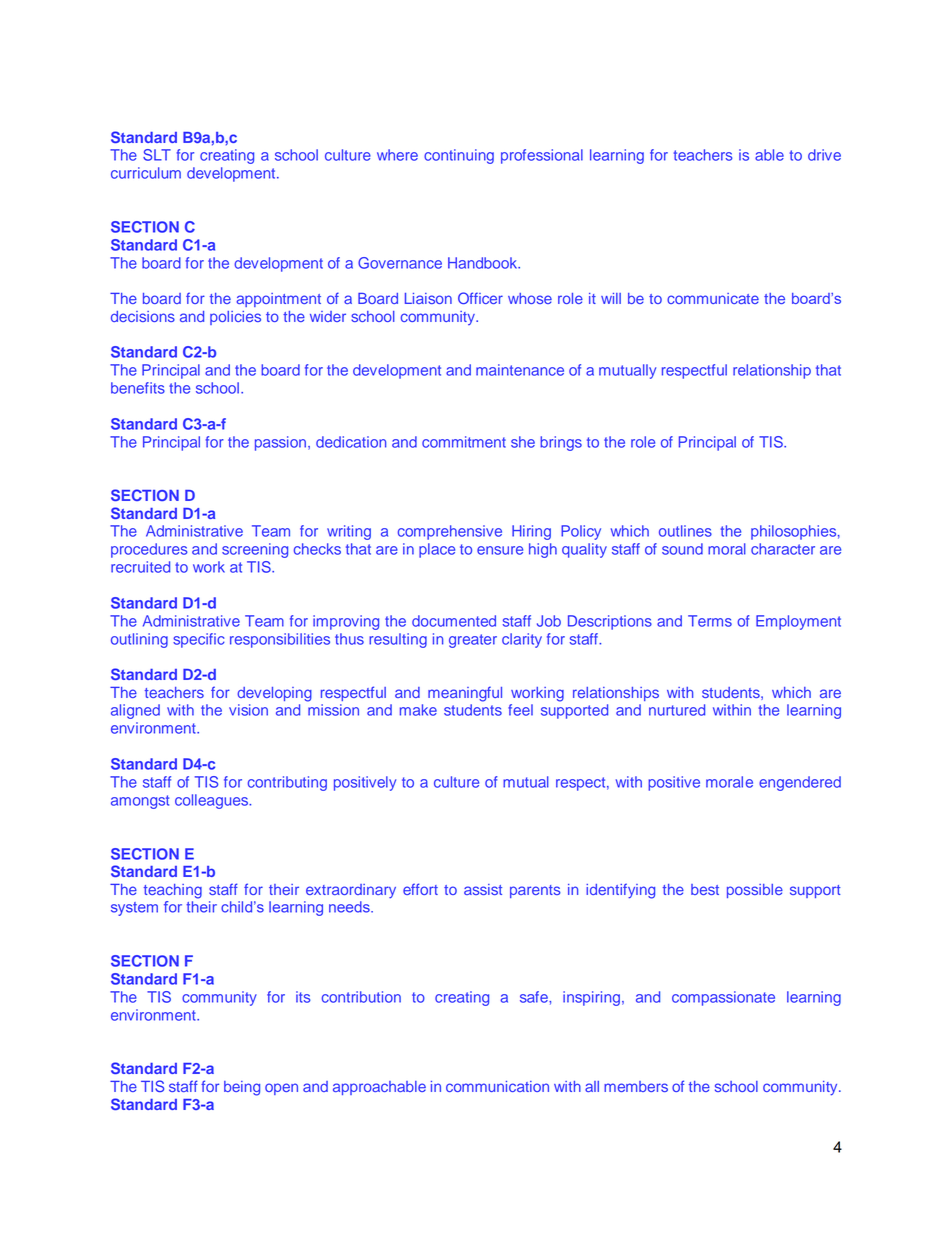 Image resolution: width=952 pixels, height=1233 pixels. What do you see at coordinates (520, 710) in the image?
I see `feel` at bounding box center [520, 710].
